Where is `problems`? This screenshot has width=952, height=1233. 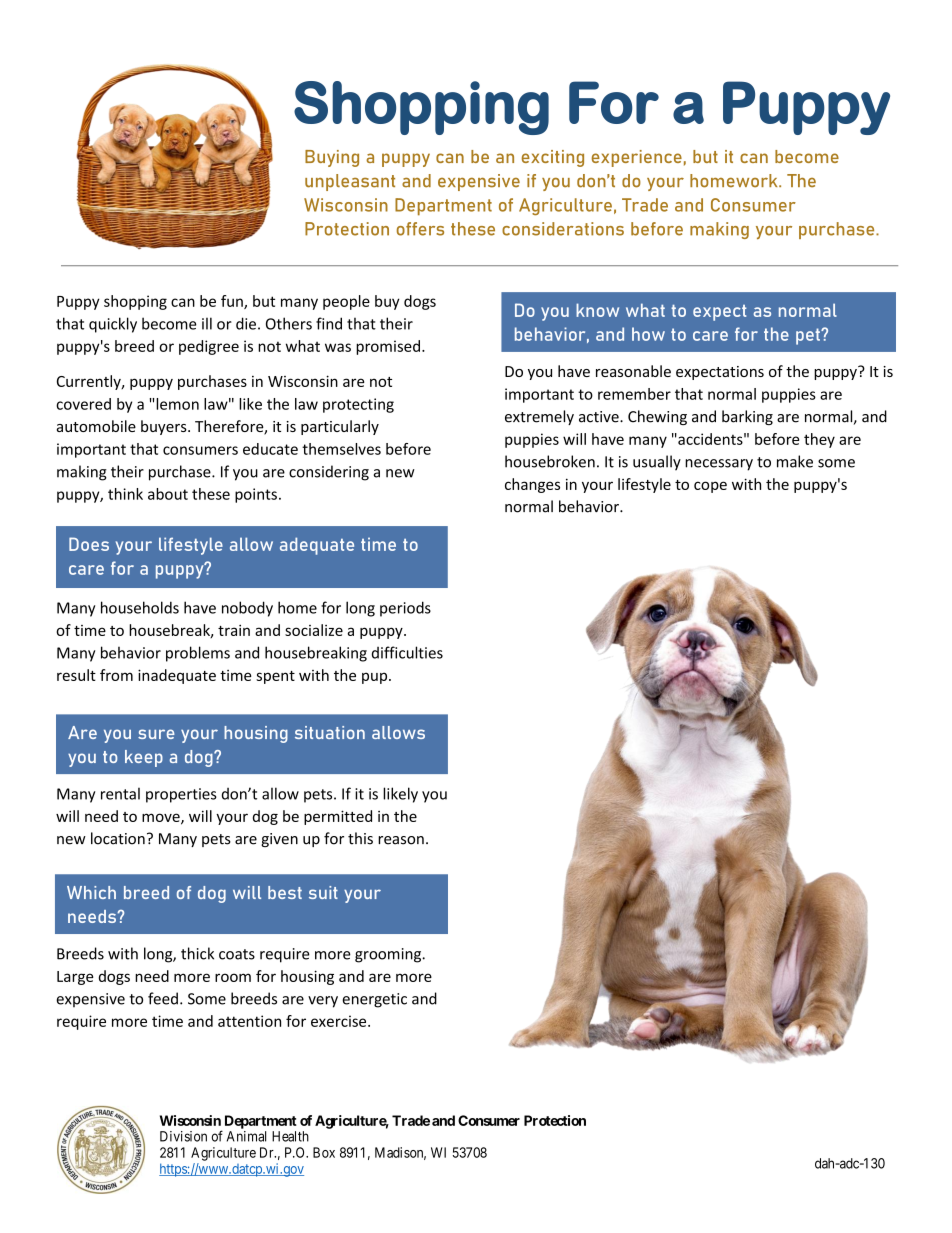
problems is located at coordinates (198, 654).
